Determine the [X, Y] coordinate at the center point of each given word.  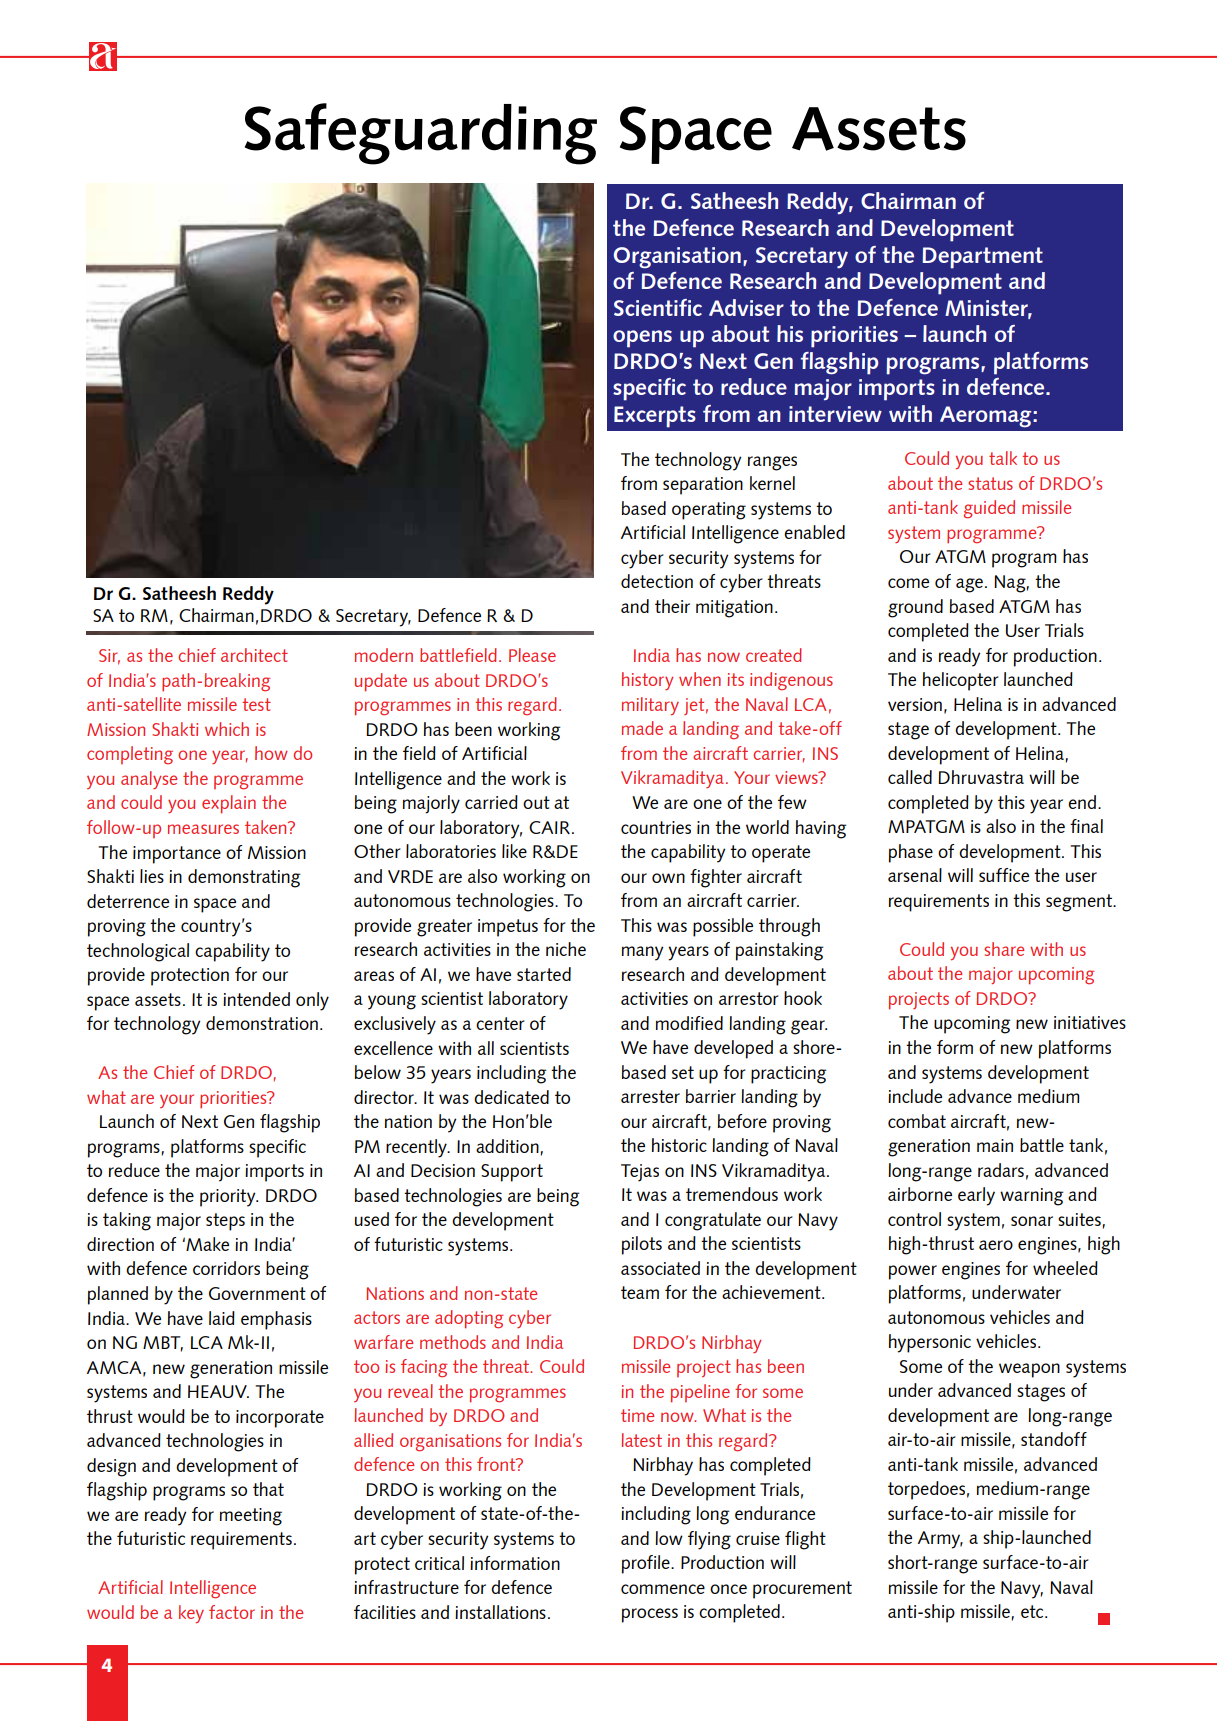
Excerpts [655, 417]
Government [257, 1293]
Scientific [658, 307]
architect [254, 655]
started [544, 974]
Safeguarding [421, 134]
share [1004, 949]
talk [1003, 458]
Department [982, 258]
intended [256, 999]
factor [232, 1612]
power [913, 1272]
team [640, 1292]
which [227, 729]
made [642, 728]
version [915, 704]
